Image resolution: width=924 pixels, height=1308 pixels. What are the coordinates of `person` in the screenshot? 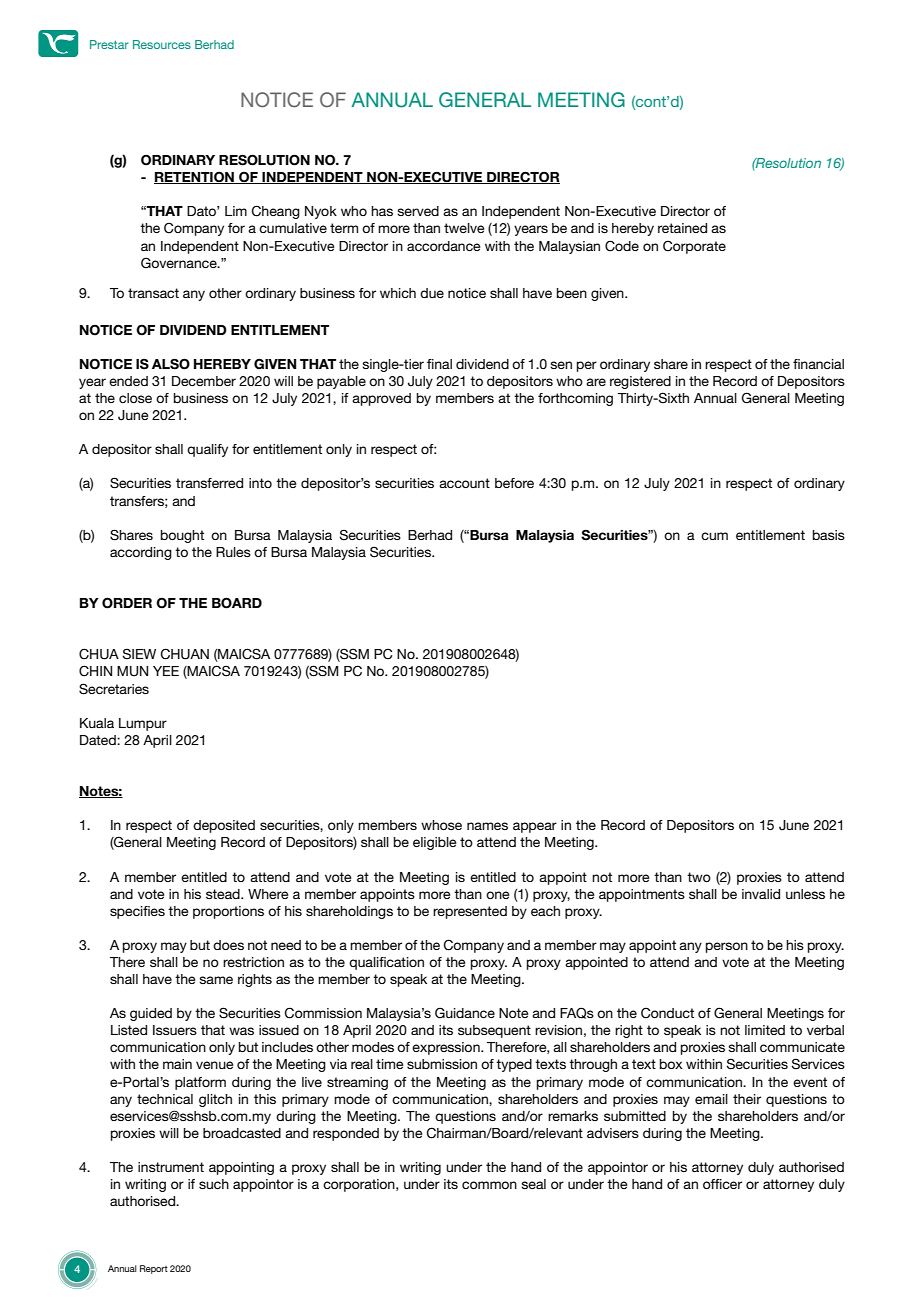 It's located at (727, 947).
